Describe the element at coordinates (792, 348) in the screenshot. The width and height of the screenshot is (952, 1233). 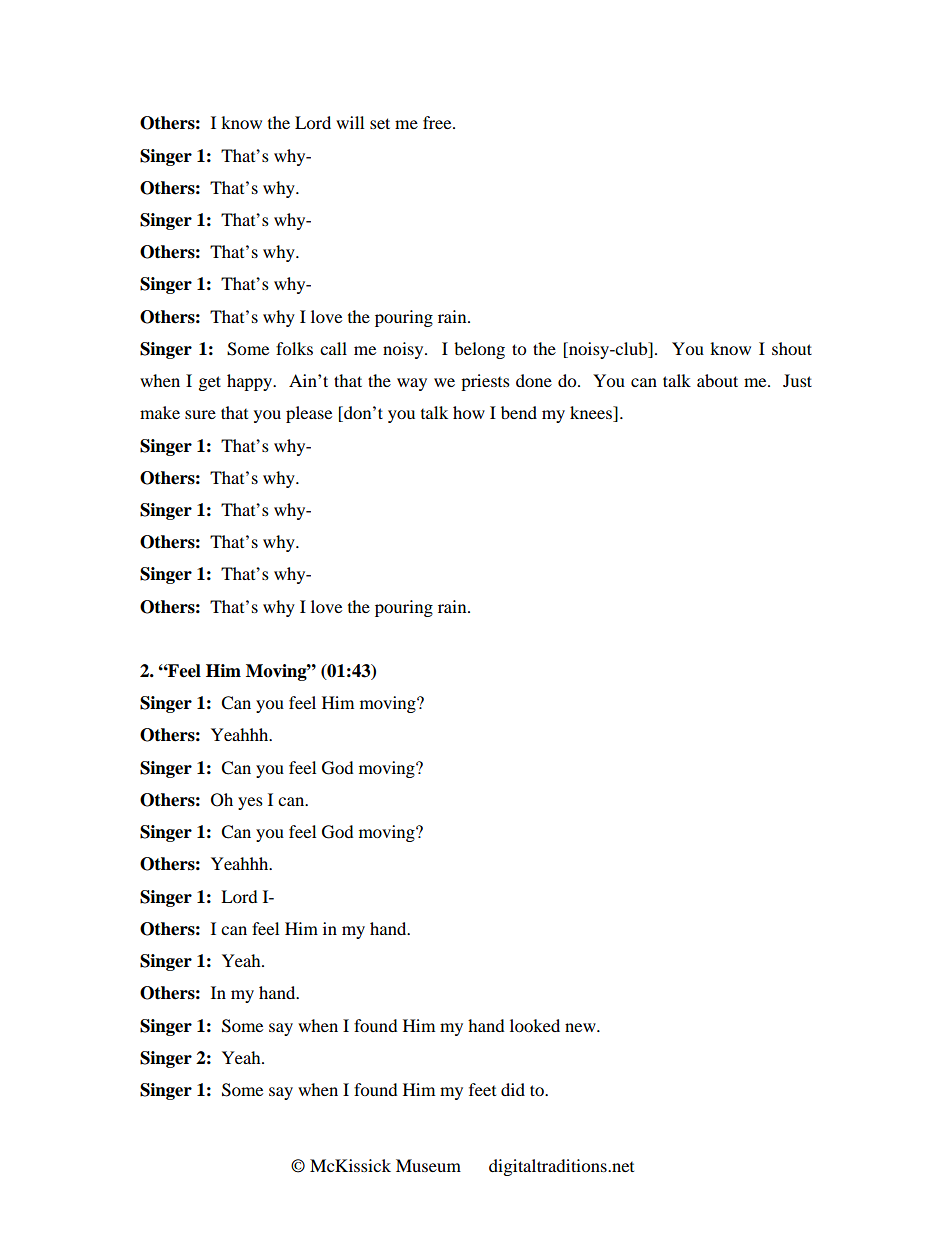
I see `shout` at that location.
